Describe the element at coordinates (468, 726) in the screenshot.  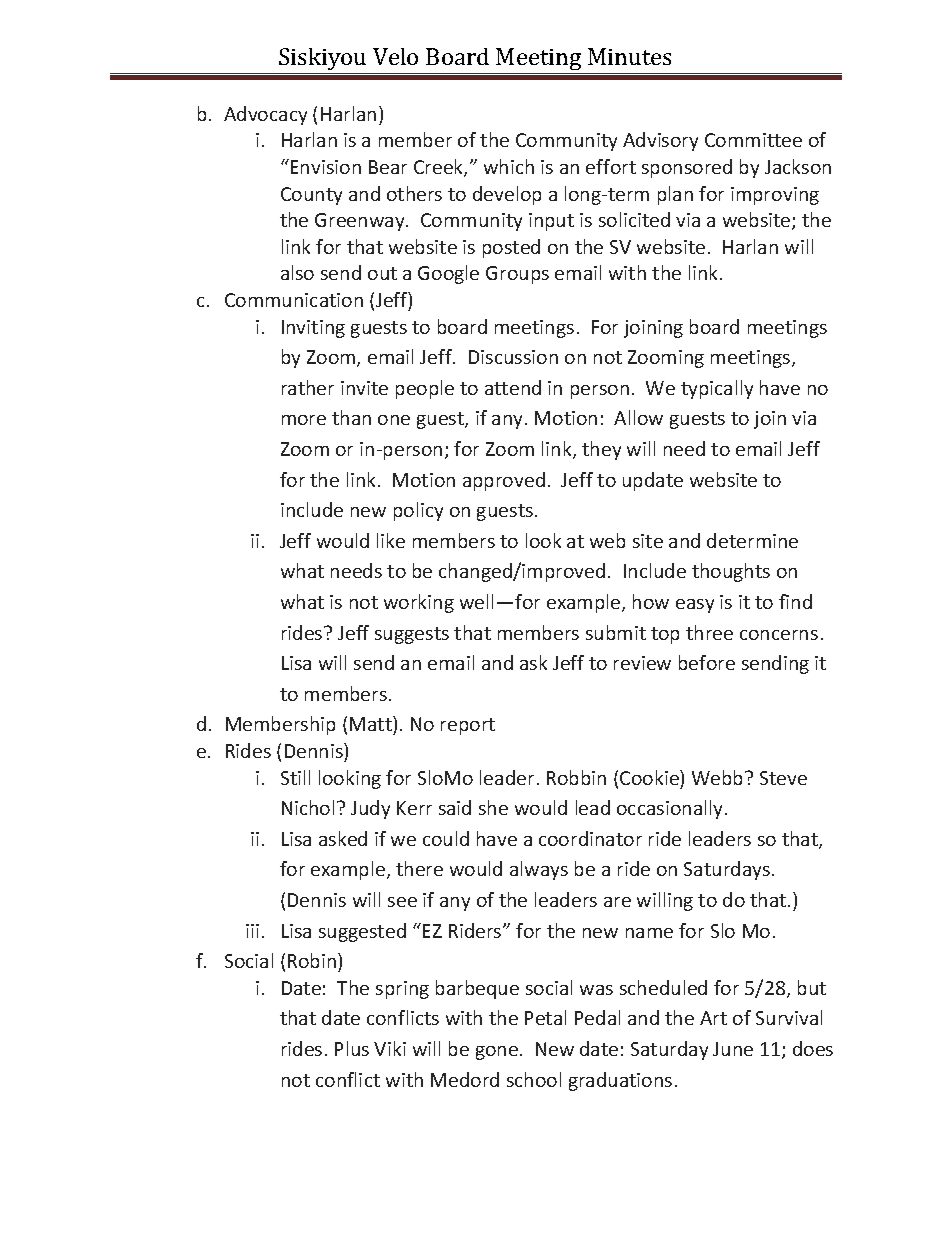
I see `report` at that location.
